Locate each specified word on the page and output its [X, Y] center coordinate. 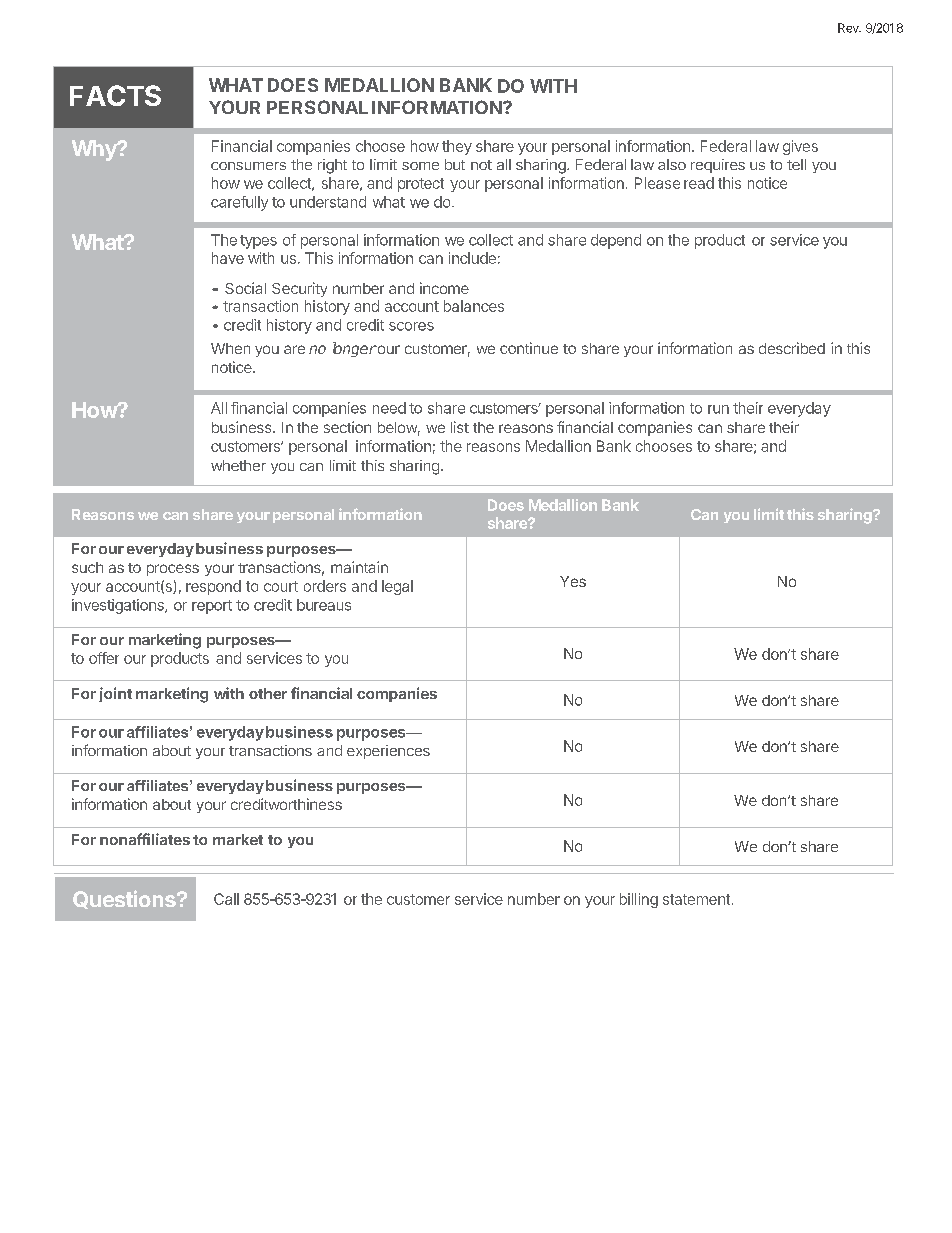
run [718, 409]
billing [639, 900]
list [460, 427]
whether [238, 465]
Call [226, 899]
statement [696, 899]
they [457, 147]
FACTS [115, 95]
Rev [849, 28]
